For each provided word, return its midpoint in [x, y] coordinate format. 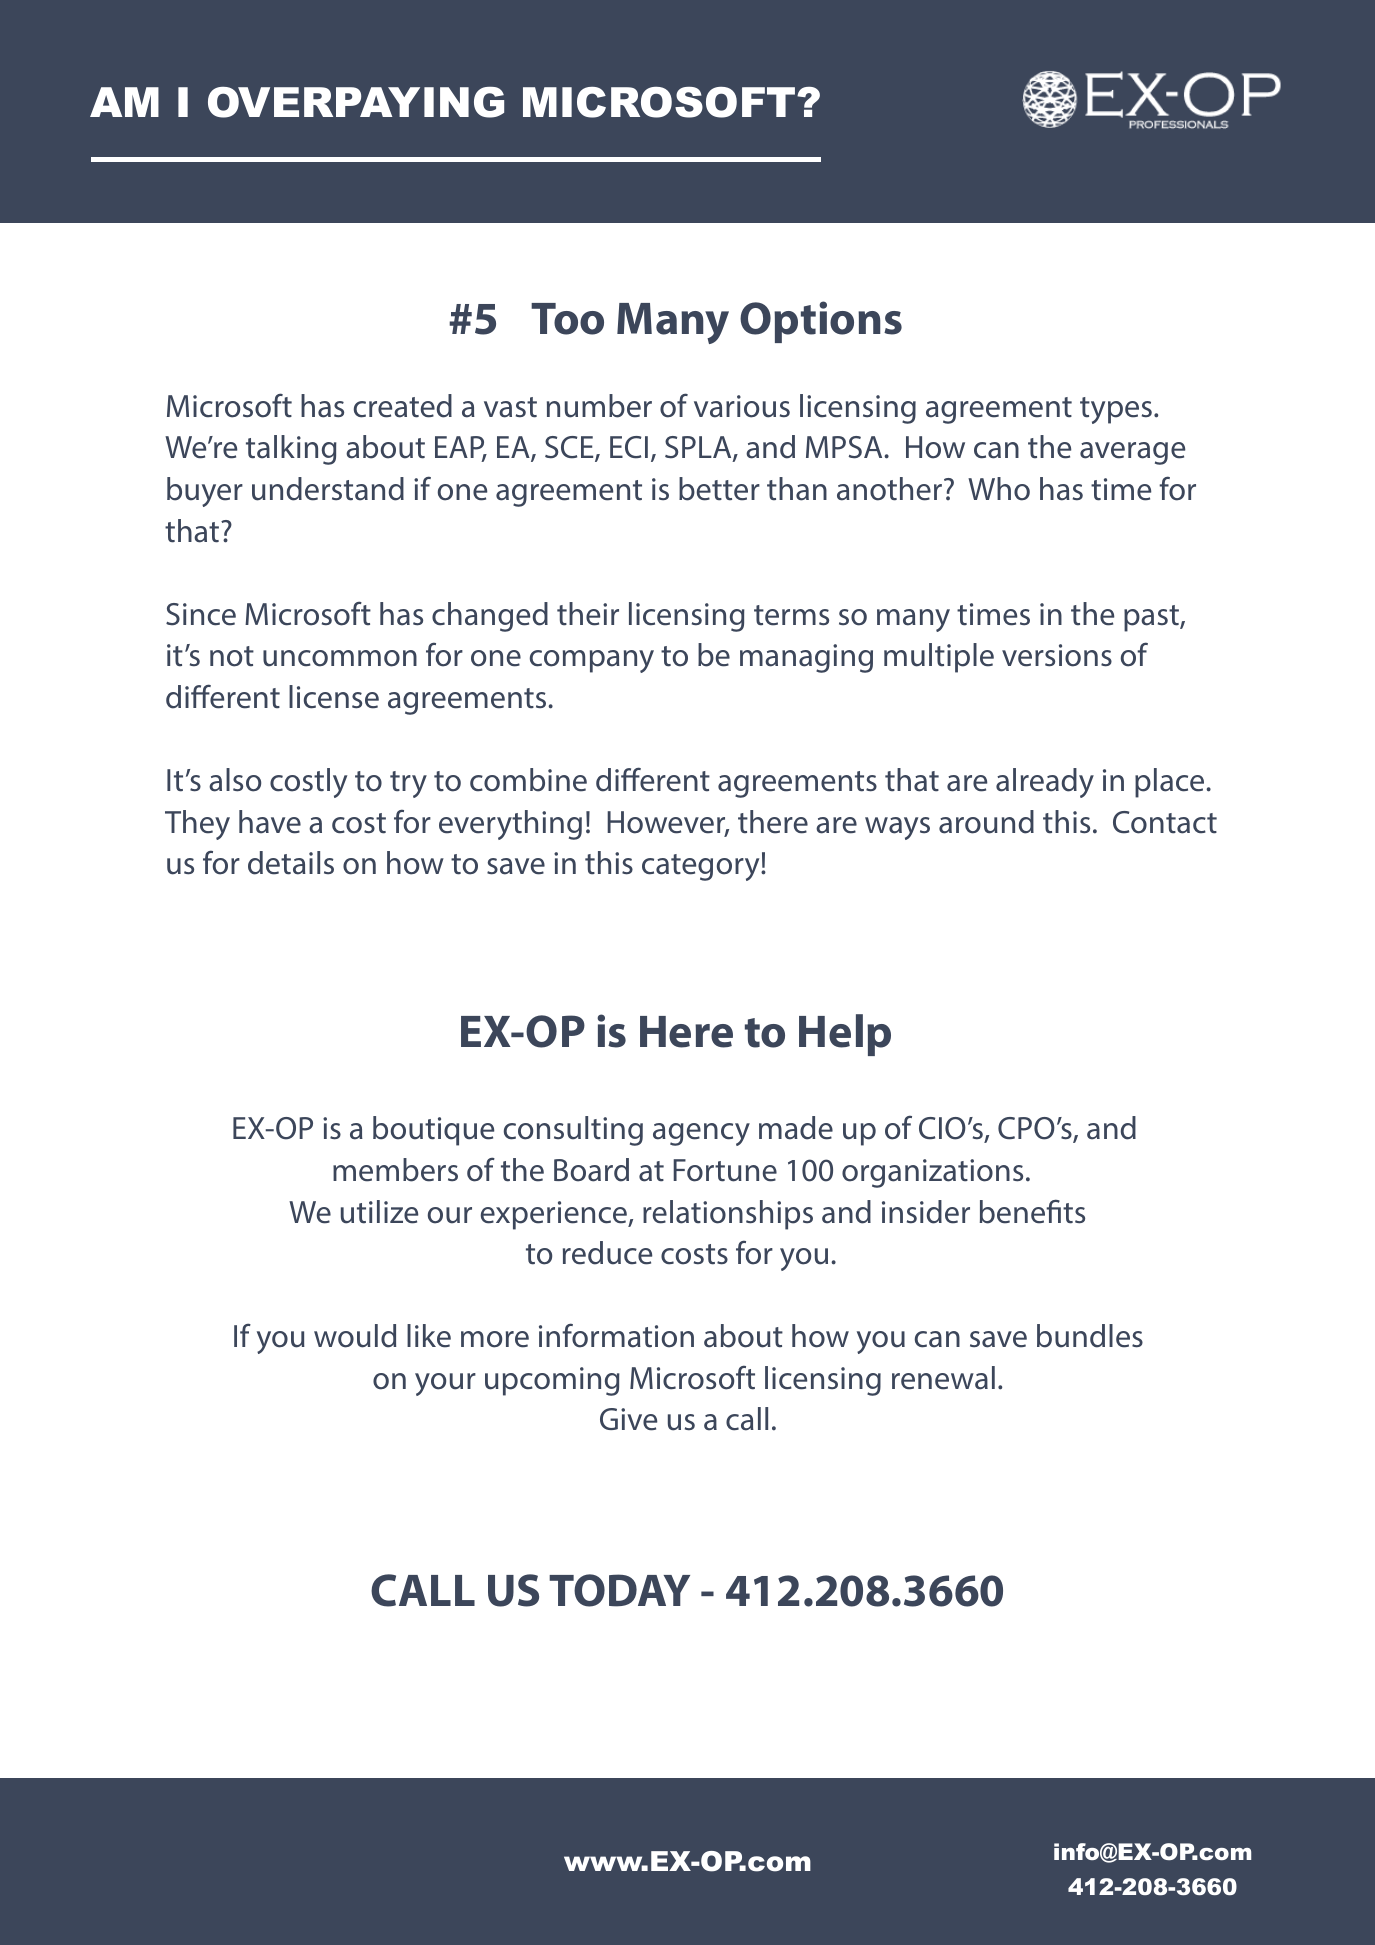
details [291, 863]
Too [567, 319]
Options [821, 322]
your [445, 1384]
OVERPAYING [356, 102]
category [702, 867]
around [986, 822]
